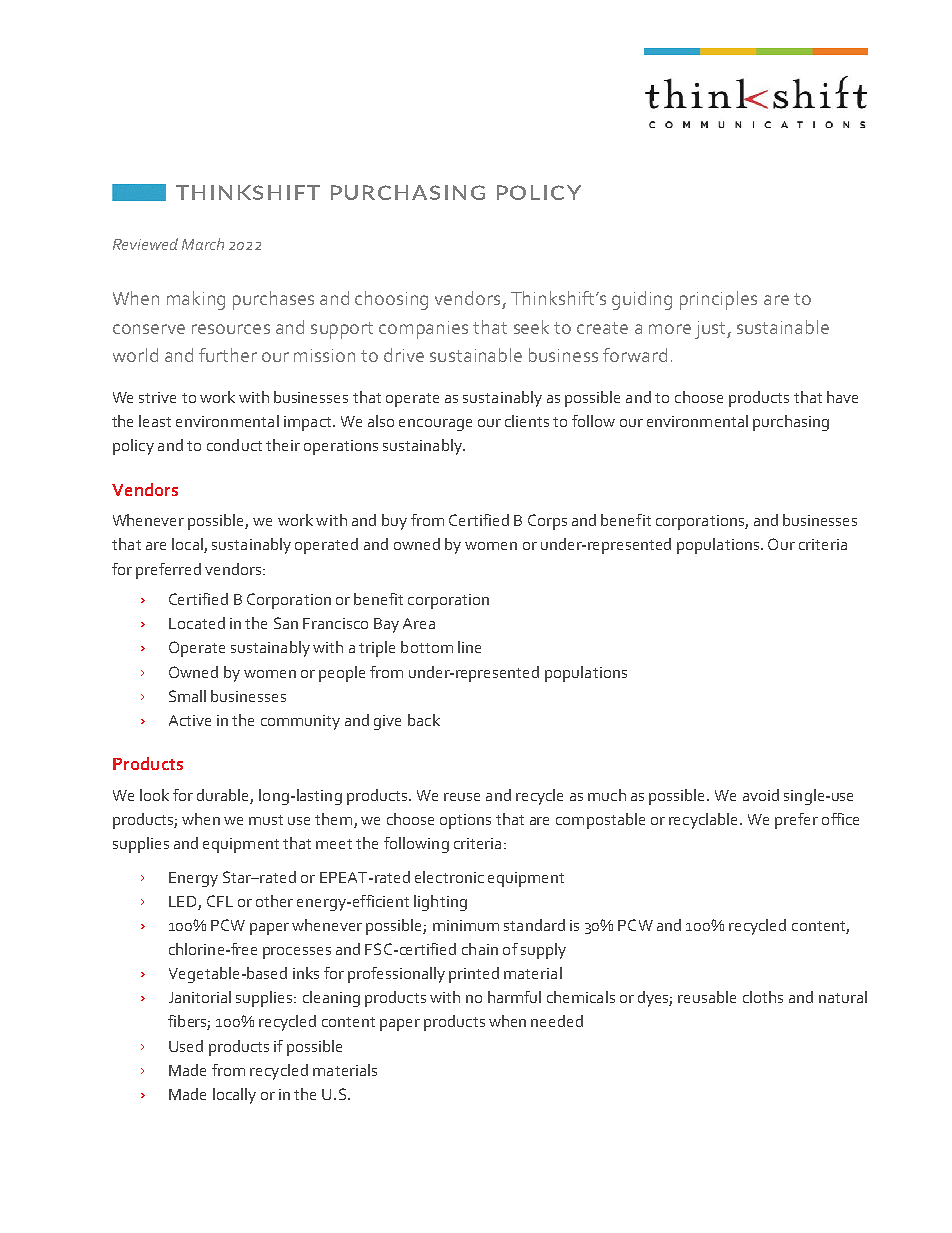 This page has height=1233, width=952. What do you see at coordinates (203, 244) in the page?
I see `March` at bounding box center [203, 244].
